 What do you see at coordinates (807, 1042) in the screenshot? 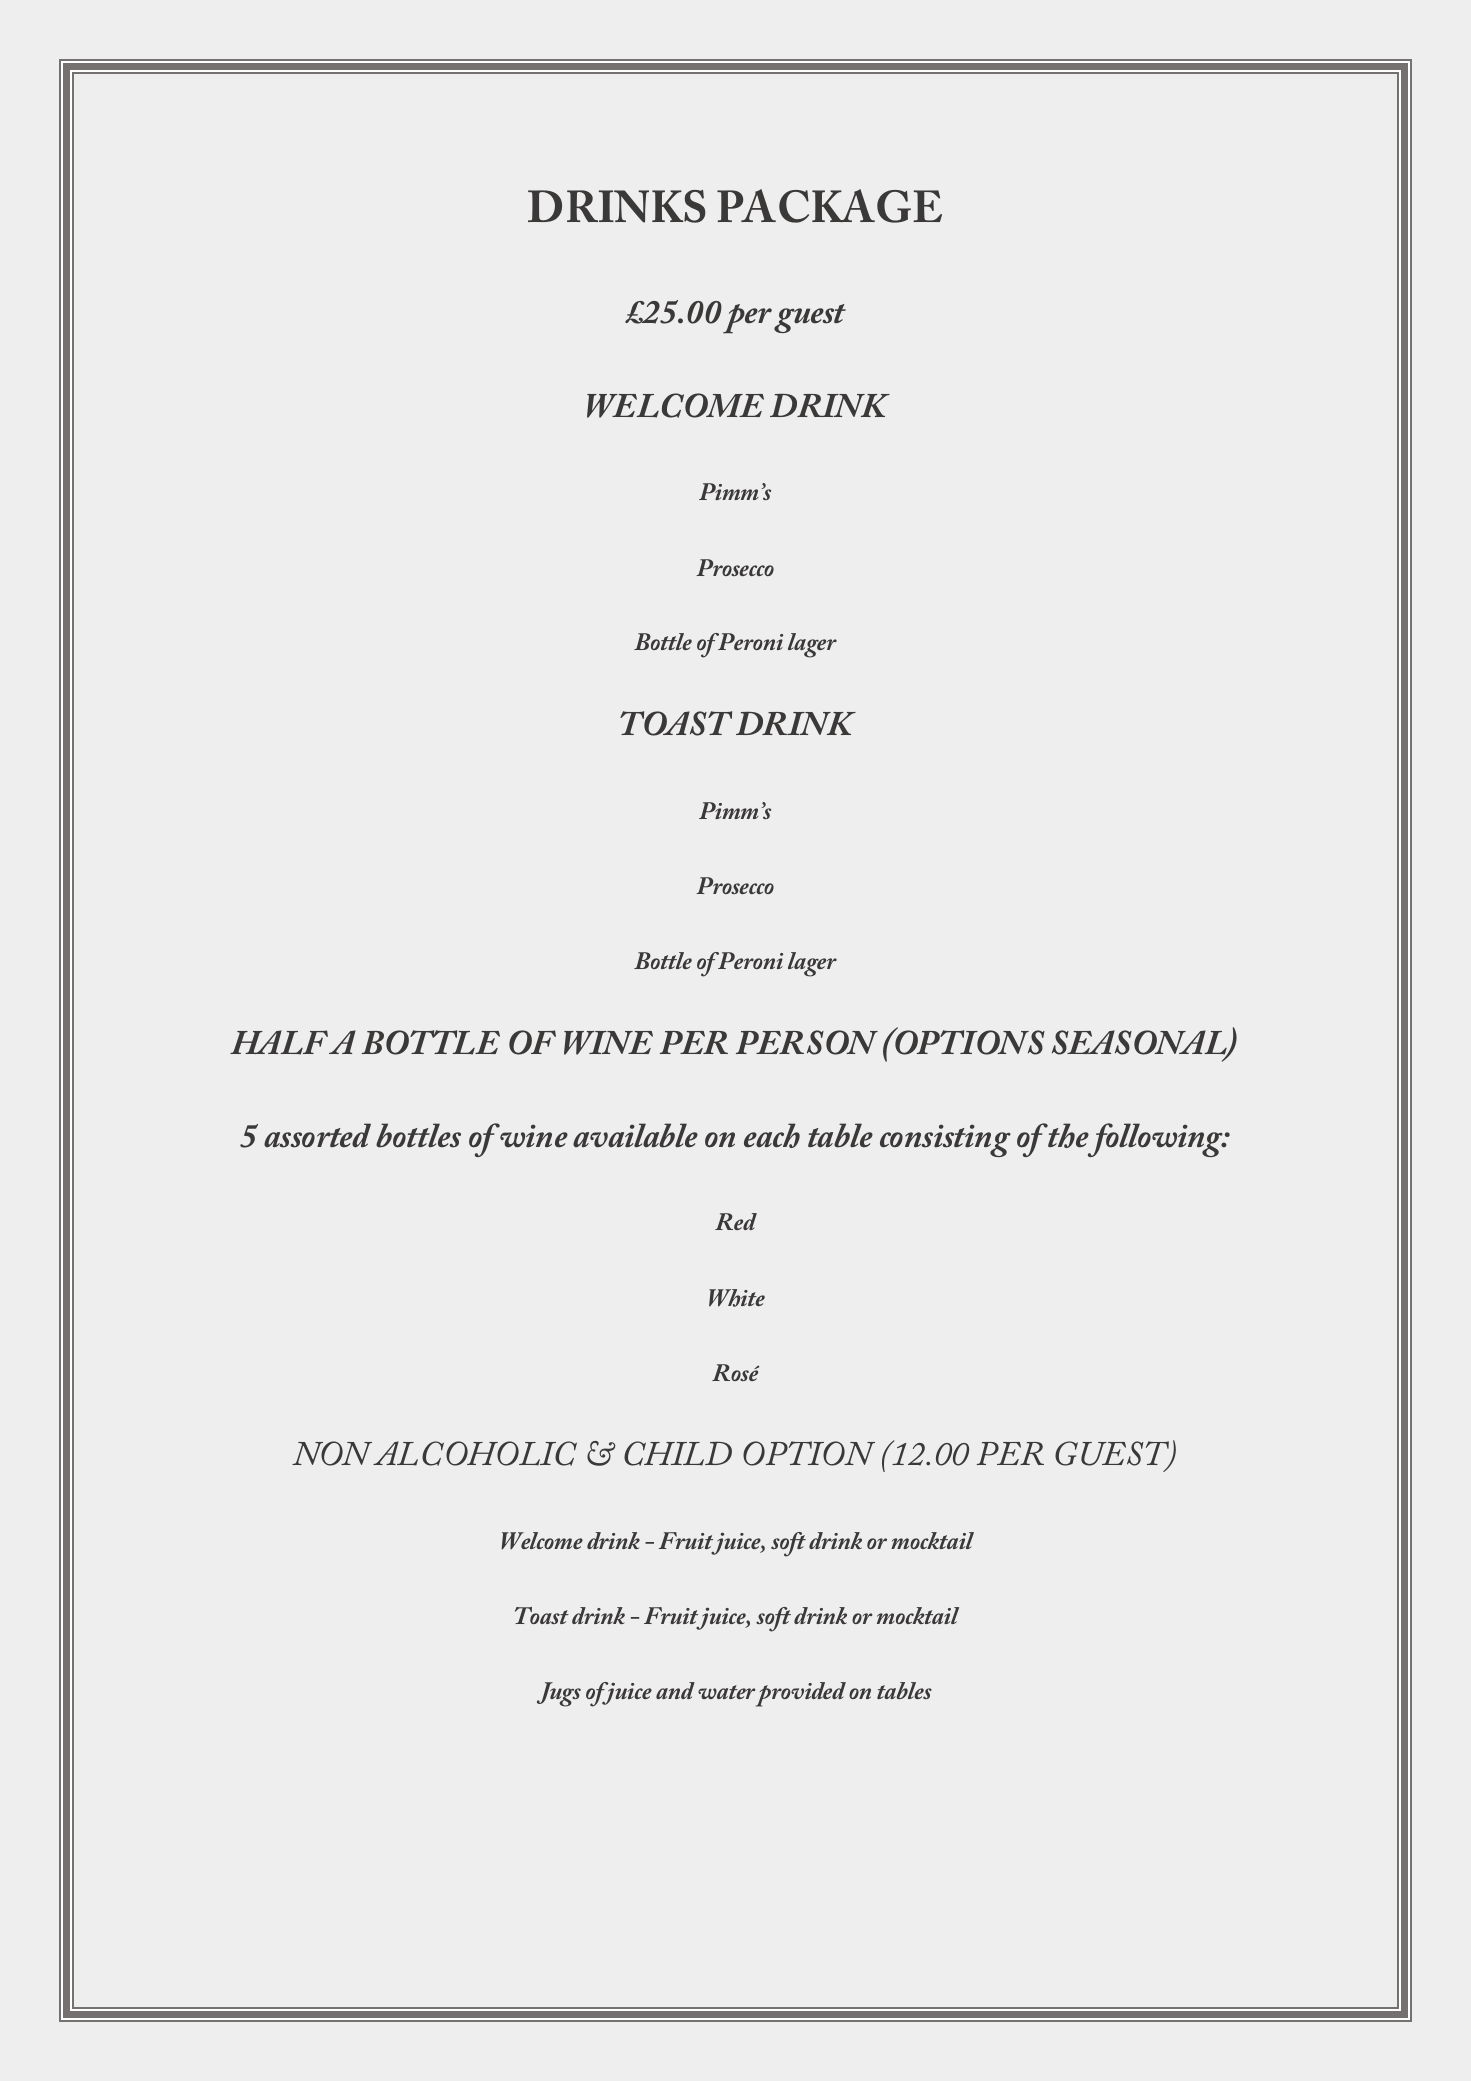
I see `PERSON` at bounding box center [807, 1042].
